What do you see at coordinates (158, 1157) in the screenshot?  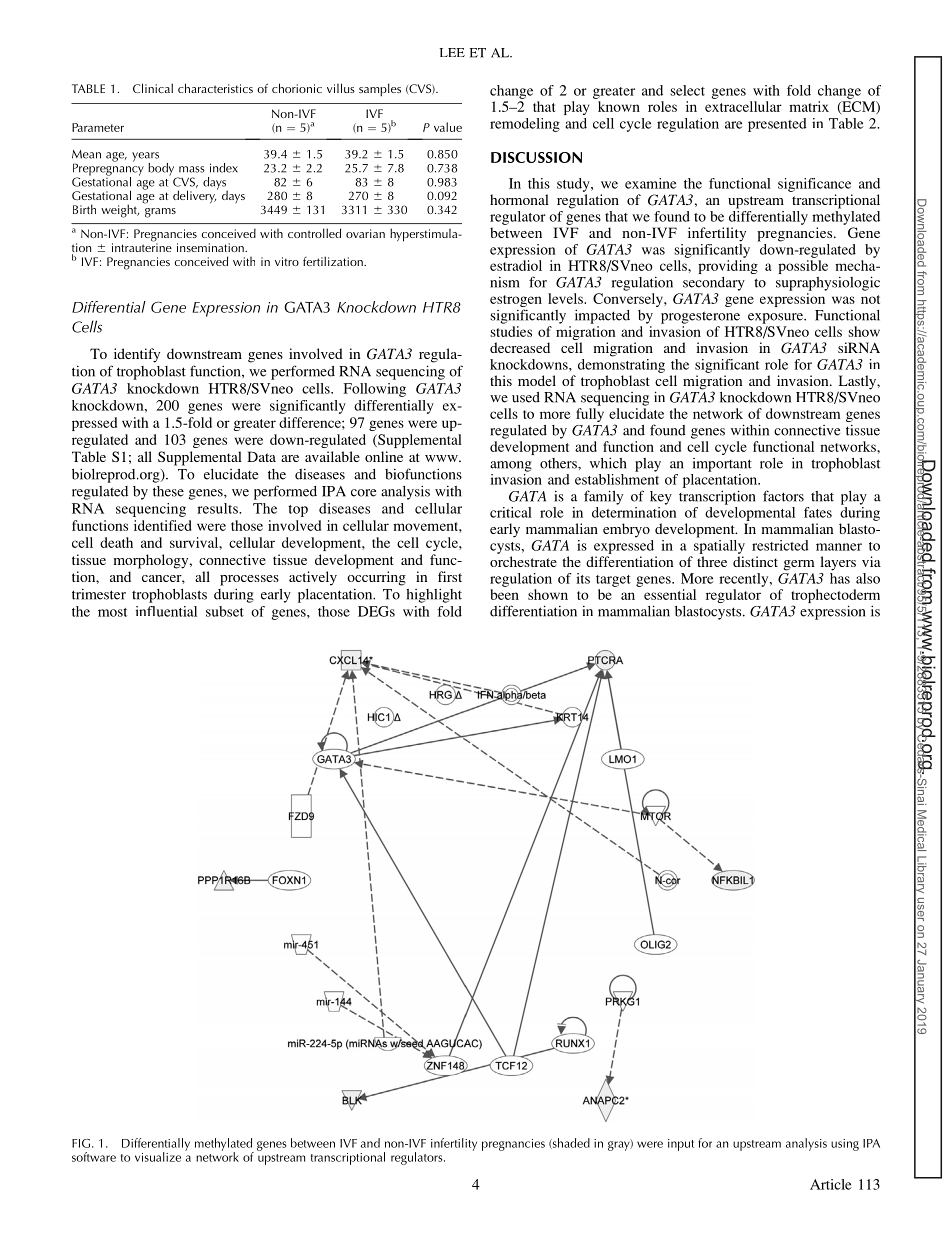 I see `visualize` at bounding box center [158, 1157].
